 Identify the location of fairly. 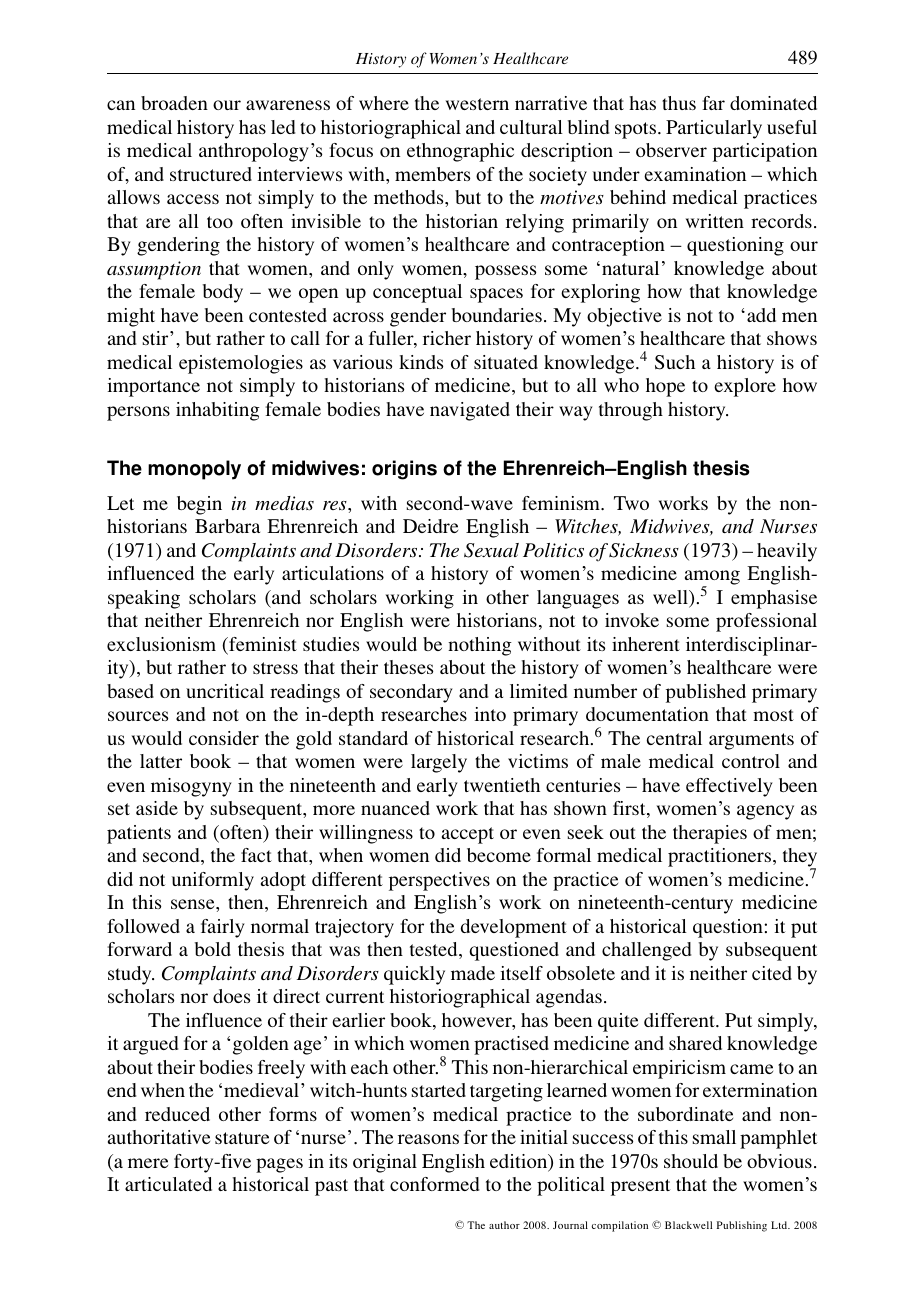
(223, 928).
